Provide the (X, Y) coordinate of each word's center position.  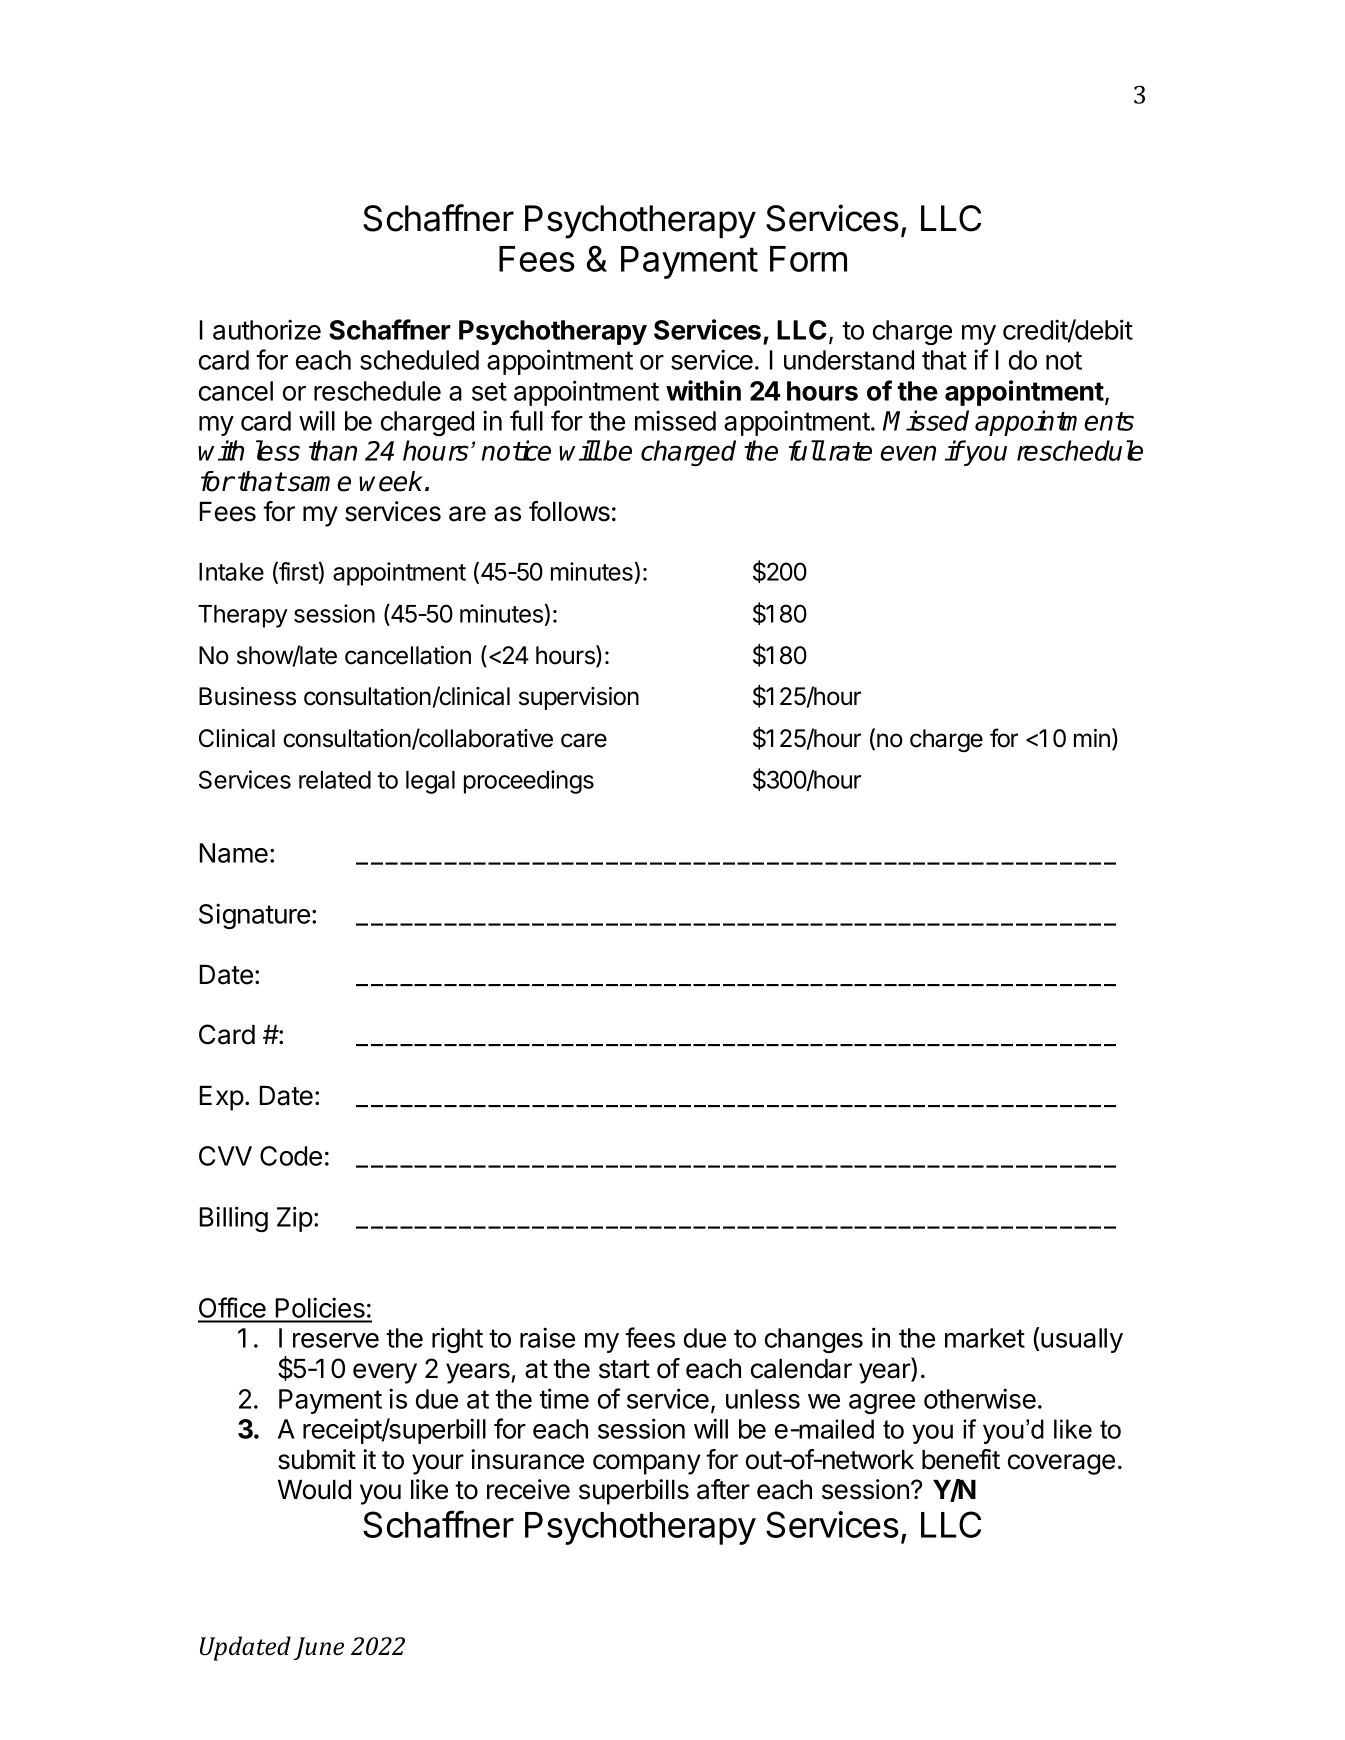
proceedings (529, 782)
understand (849, 360)
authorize (267, 329)
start (624, 1369)
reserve (336, 1340)
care (584, 740)
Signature (254, 916)
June (318, 1648)
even (908, 453)
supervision (579, 698)
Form (808, 259)
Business (247, 696)
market (985, 1338)
